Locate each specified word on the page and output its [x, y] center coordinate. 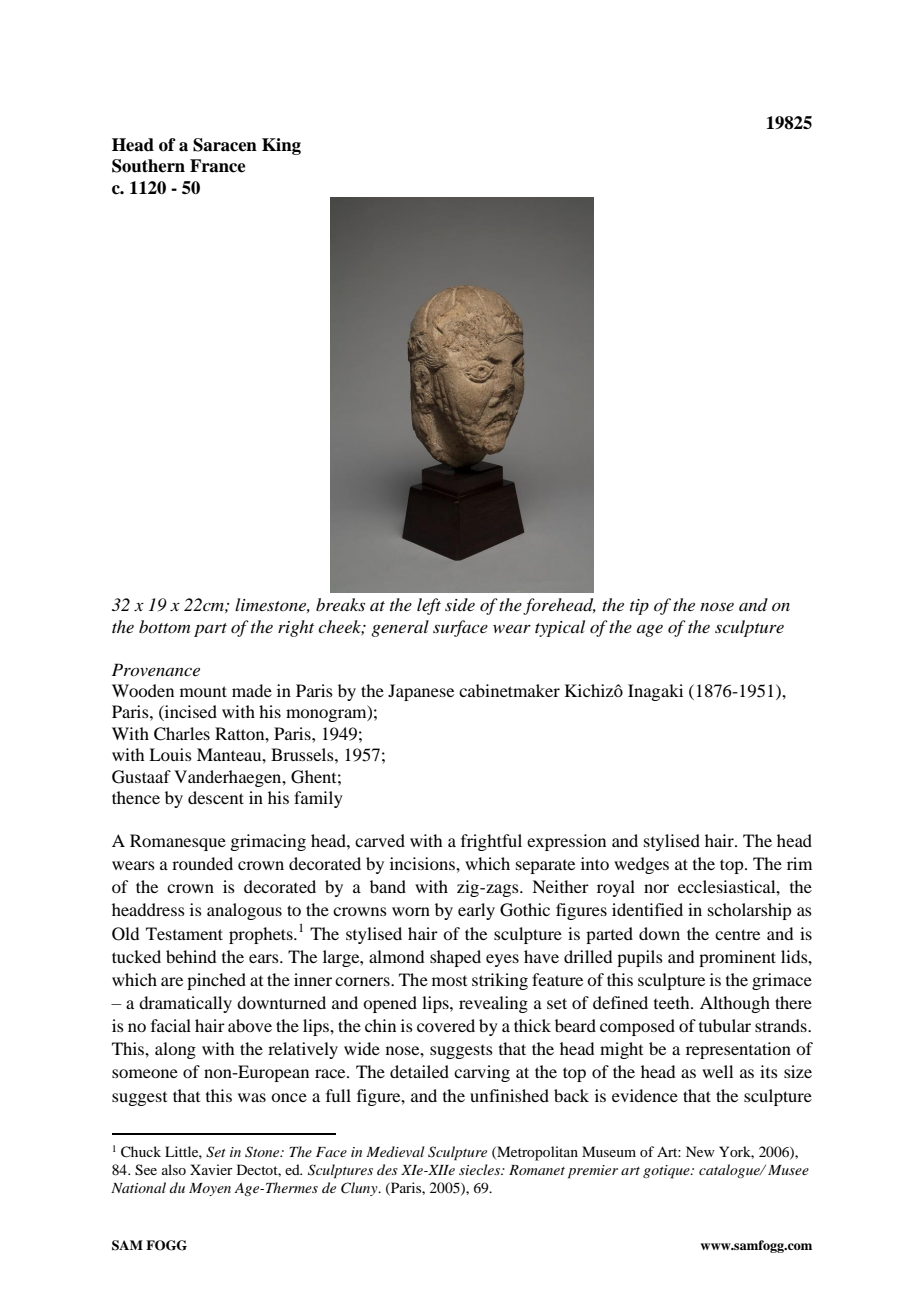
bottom [164, 626]
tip [639, 607]
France [218, 166]
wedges [641, 865]
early [476, 911]
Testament [184, 933]
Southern [148, 166]
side [460, 604]
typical [560, 628]
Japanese [421, 692]
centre [737, 934]
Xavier [211, 1169]
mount [203, 691]
